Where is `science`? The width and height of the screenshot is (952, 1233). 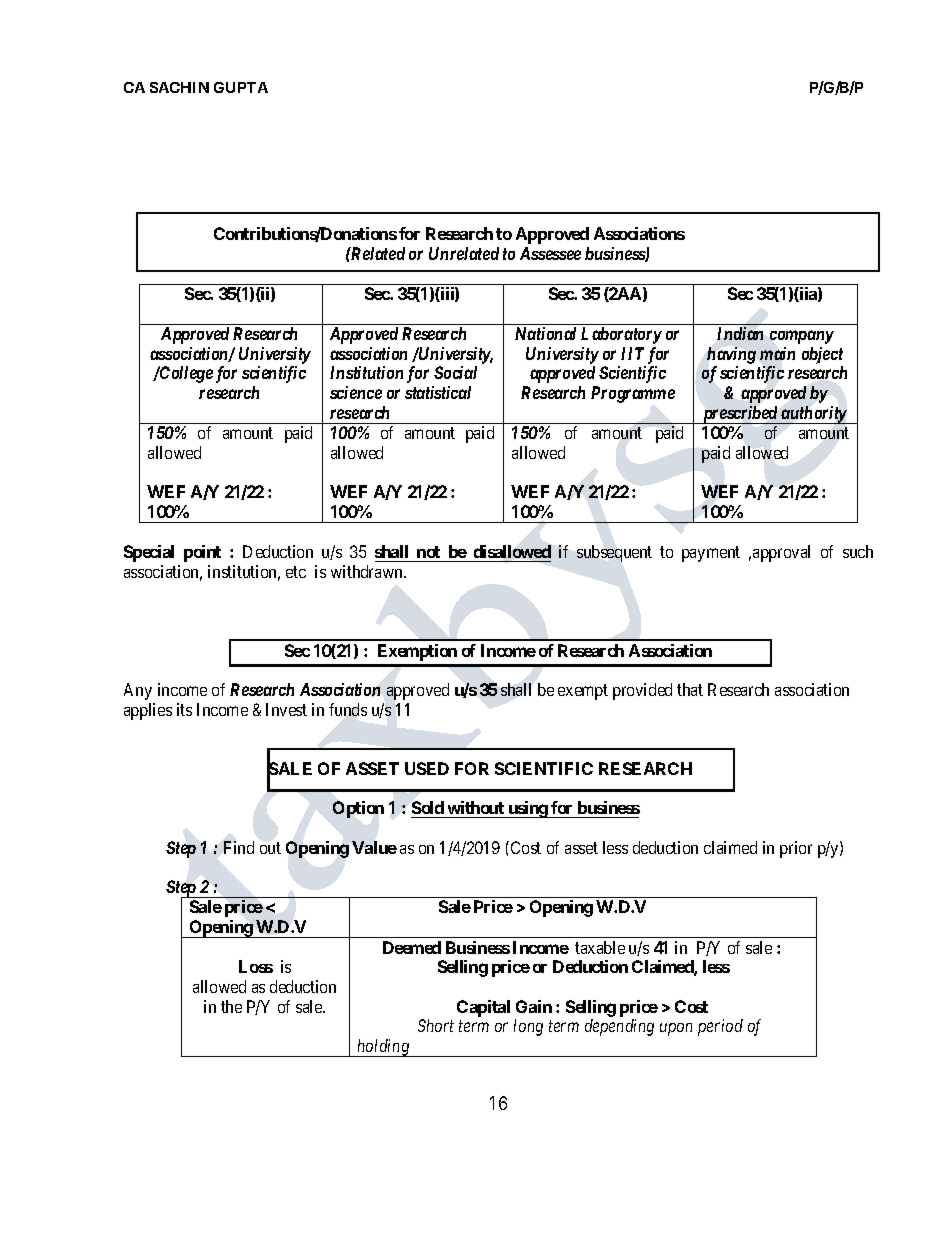 science is located at coordinates (356, 392).
